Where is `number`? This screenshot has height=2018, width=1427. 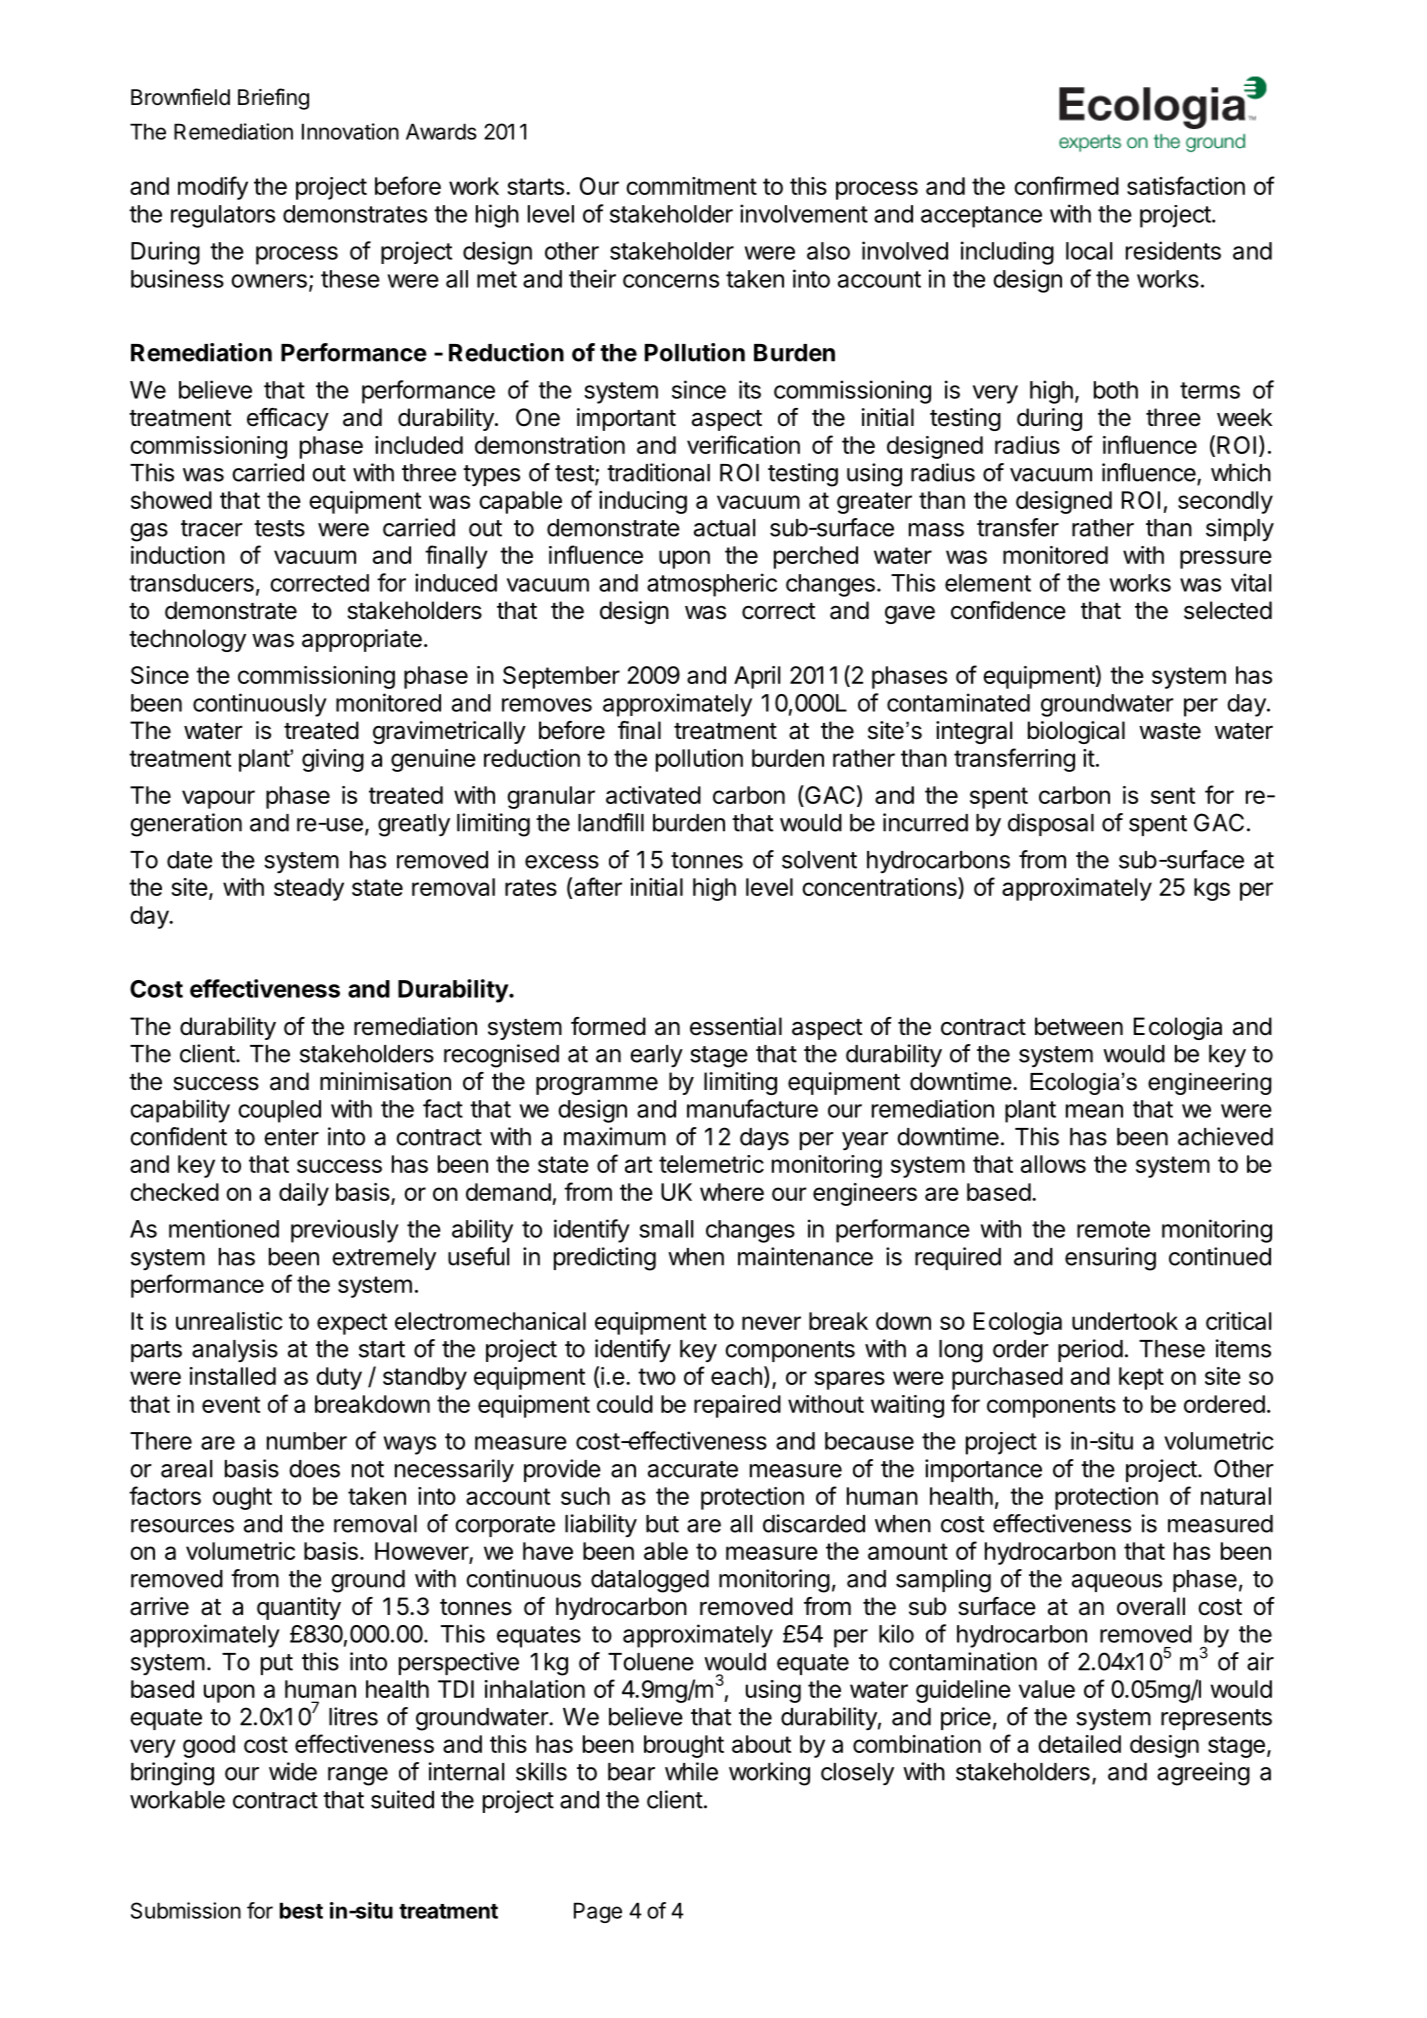 number is located at coordinates (307, 1441).
